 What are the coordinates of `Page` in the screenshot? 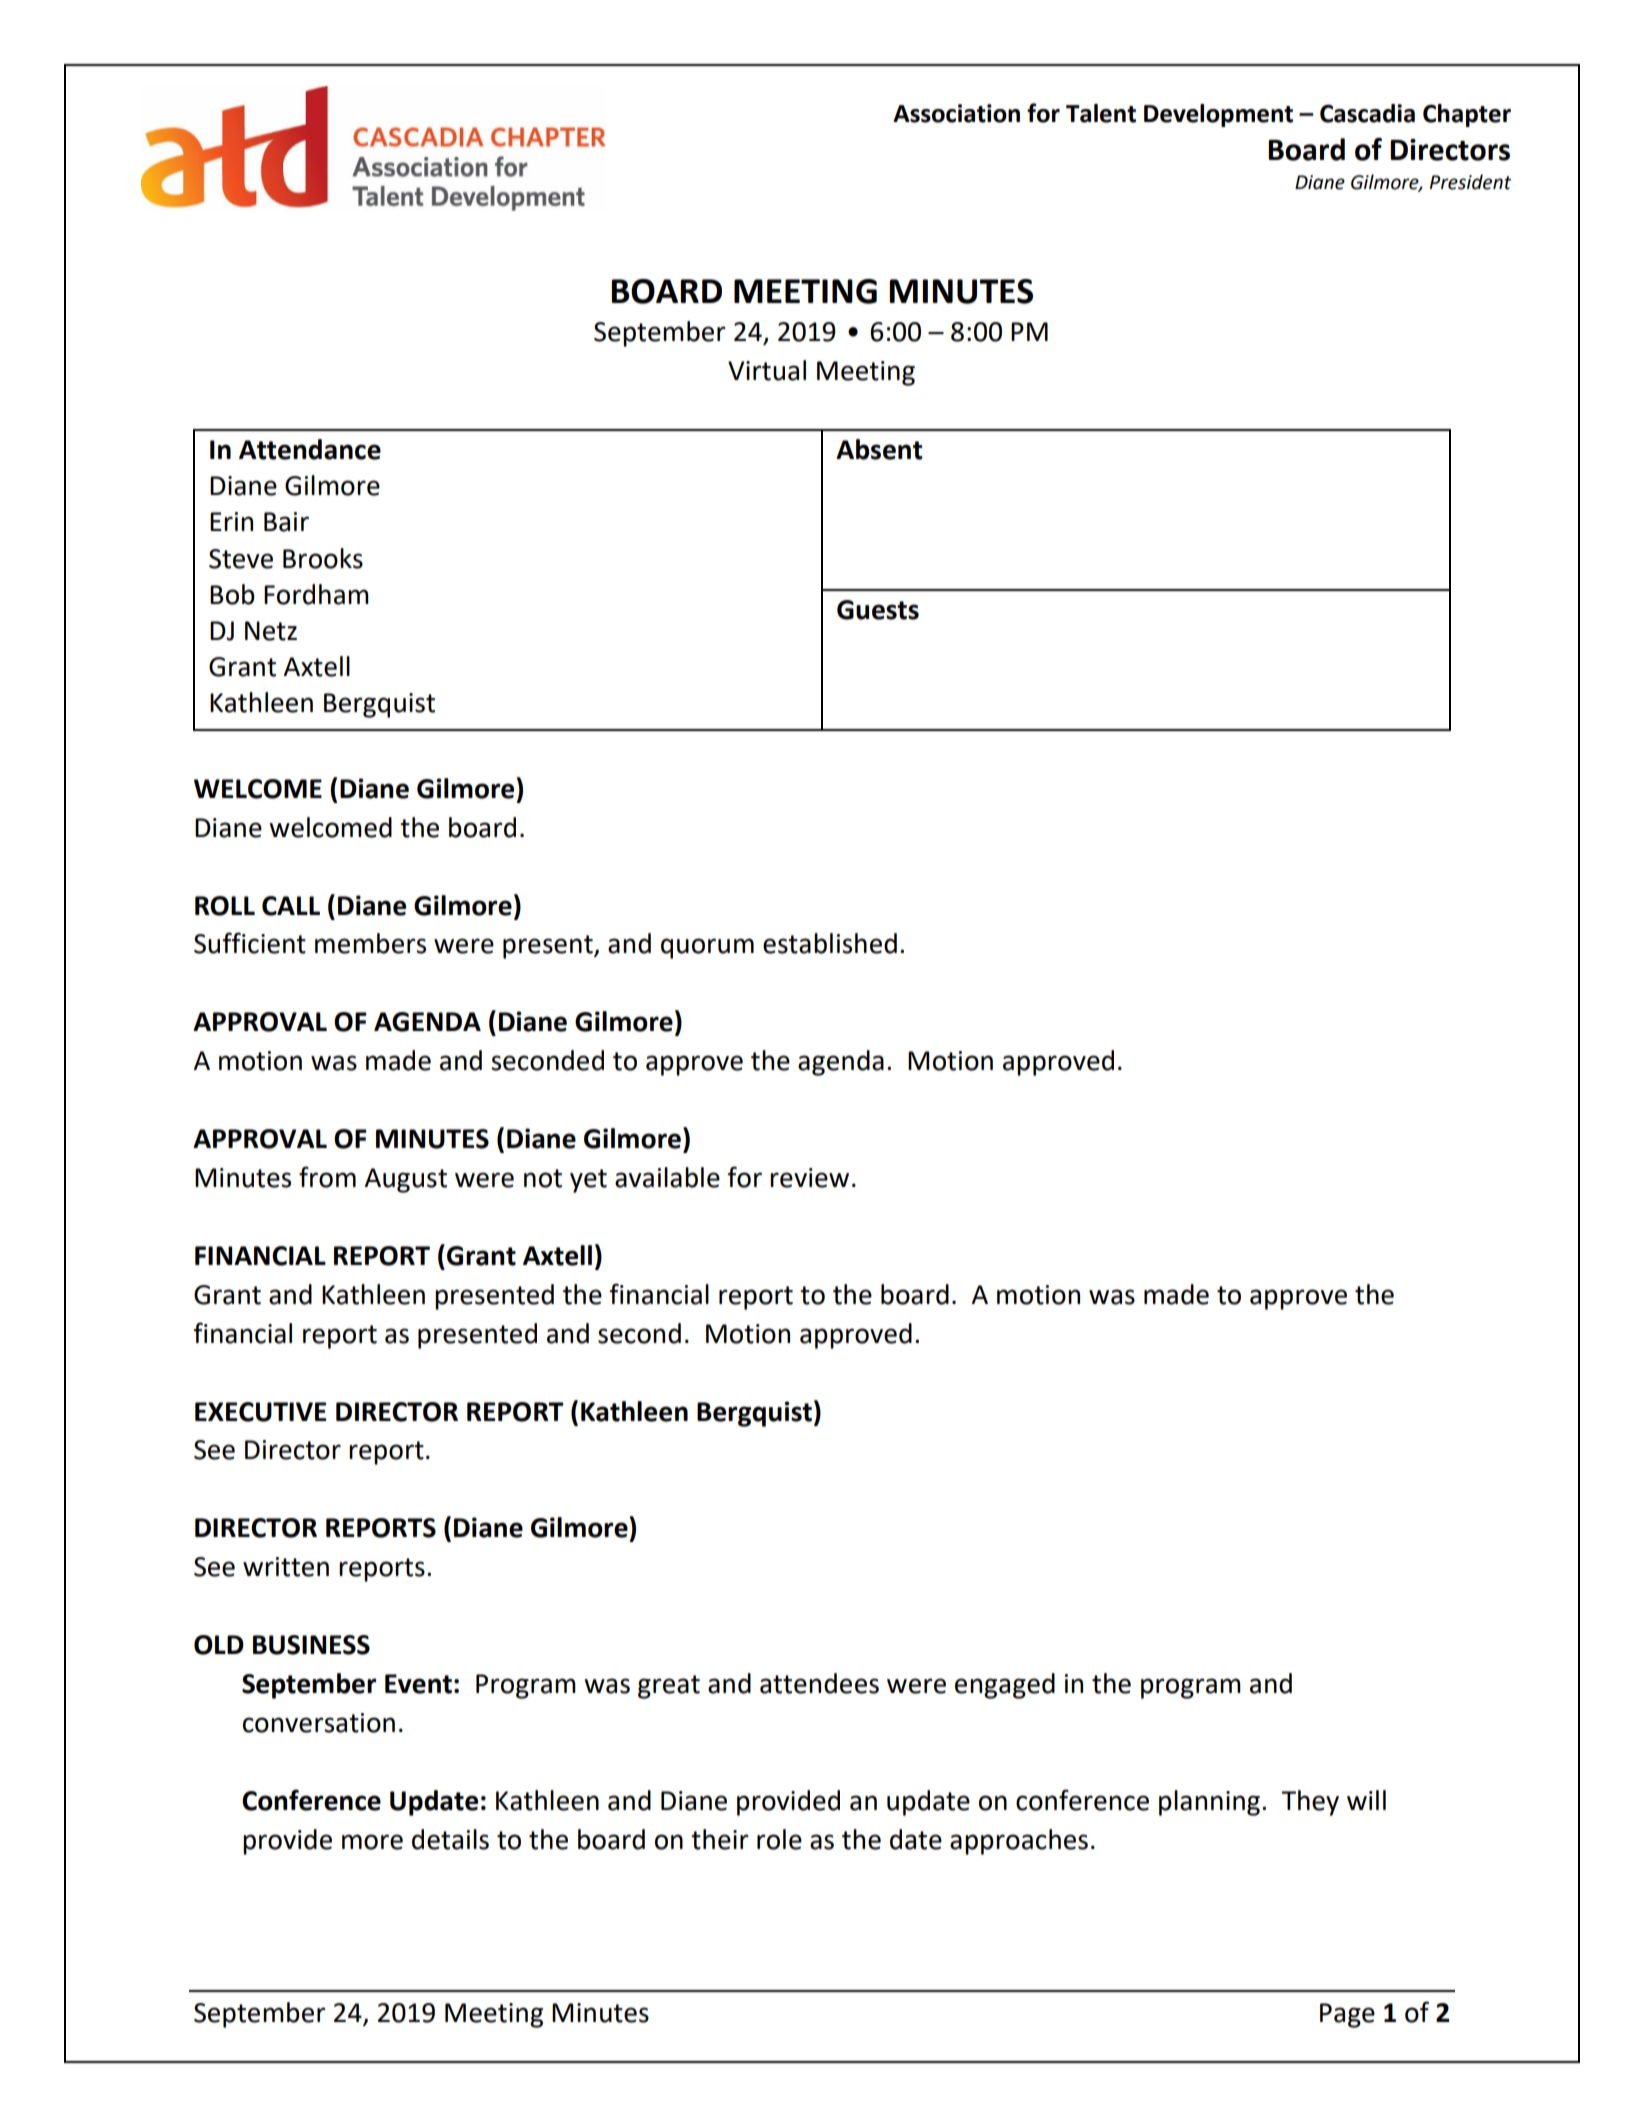 It's located at (1347, 2015).
